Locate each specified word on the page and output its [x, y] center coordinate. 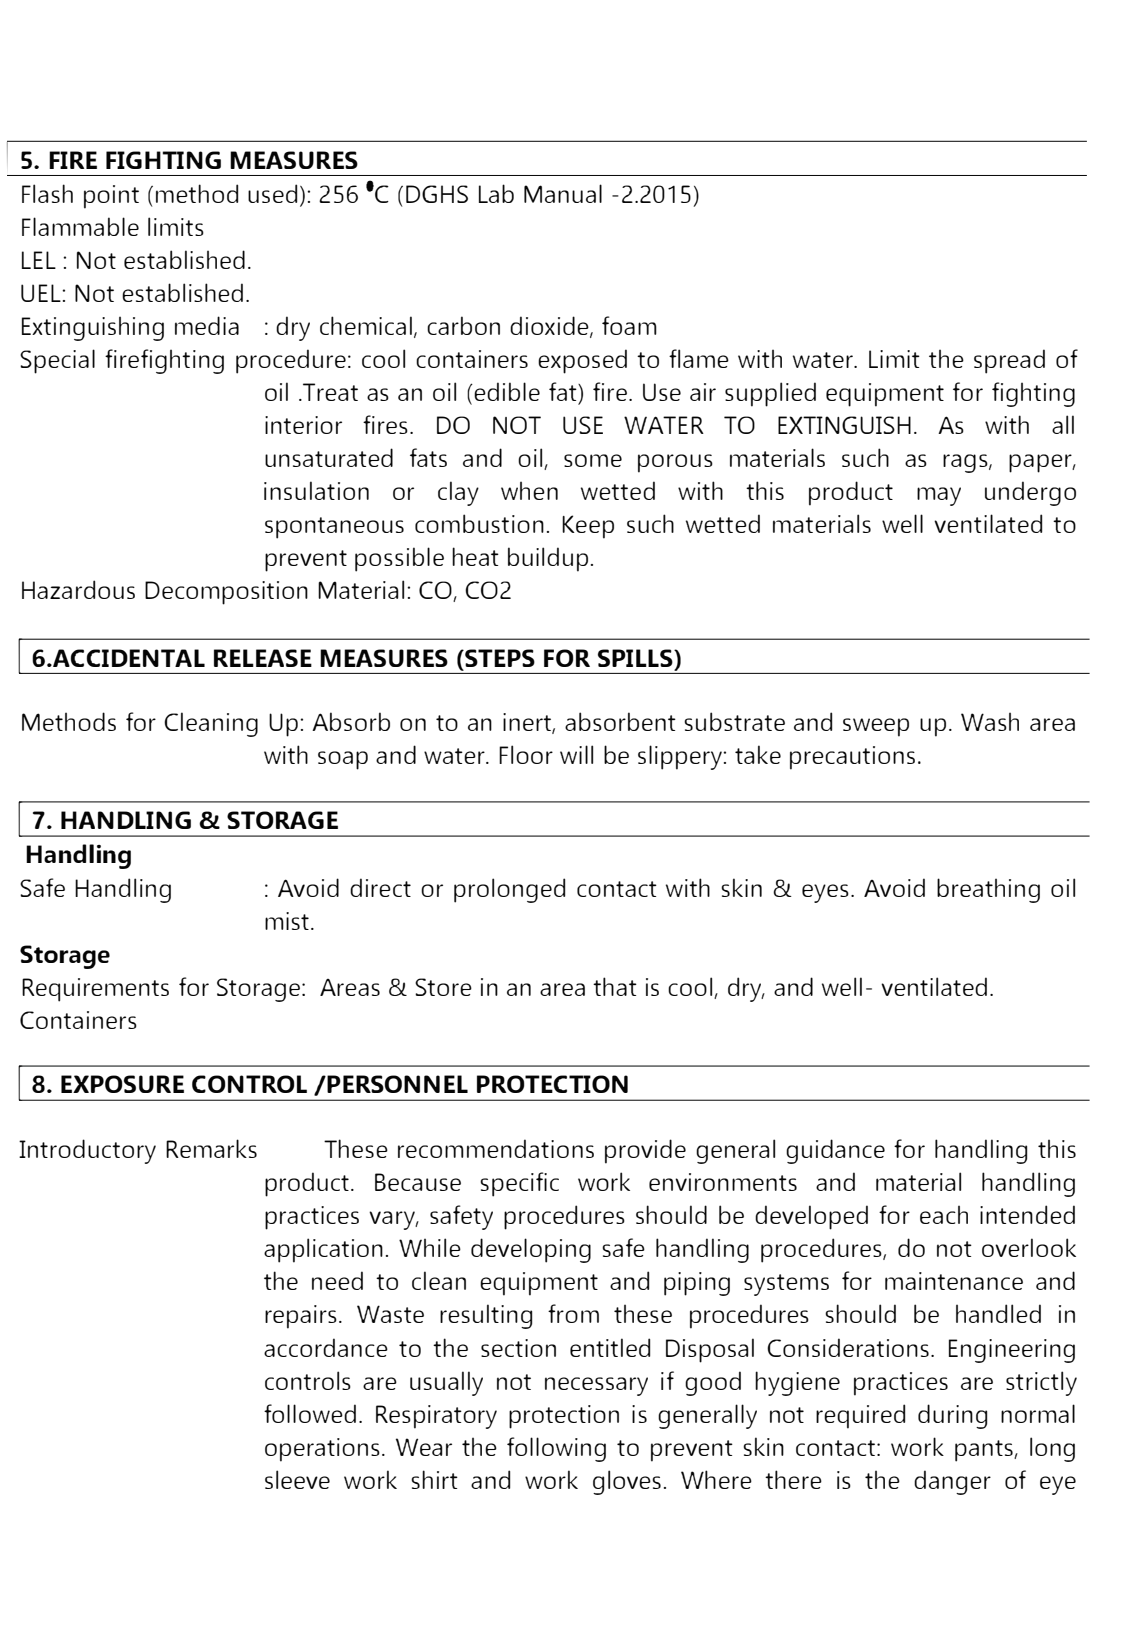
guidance [835, 1151]
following [556, 1449]
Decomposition [226, 593]
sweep [876, 727]
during [952, 1416]
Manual [563, 193]
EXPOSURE [122, 1084]
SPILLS [636, 658]
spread [1009, 361]
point [111, 197]
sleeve [297, 1479]
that [615, 986]
